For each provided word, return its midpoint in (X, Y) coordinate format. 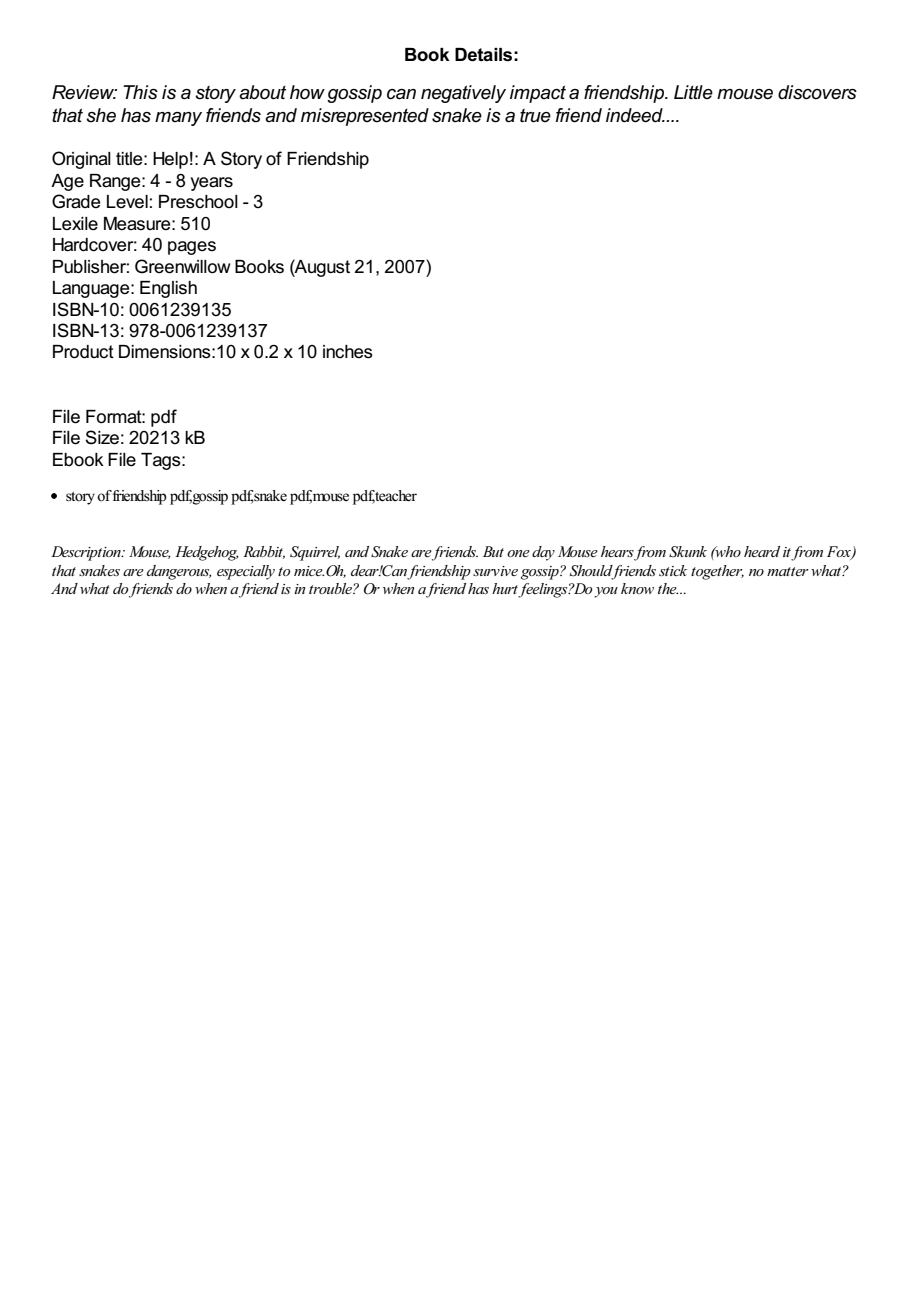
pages (192, 248)
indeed (635, 115)
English (168, 289)
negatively (463, 94)
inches (348, 352)
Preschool (198, 202)
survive (495, 571)
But (493, 551)
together (717, 572)
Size (102, 437)
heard (762, 551)
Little (693, 92)
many (178, 119)
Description (87, 553)
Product (83, 352)
